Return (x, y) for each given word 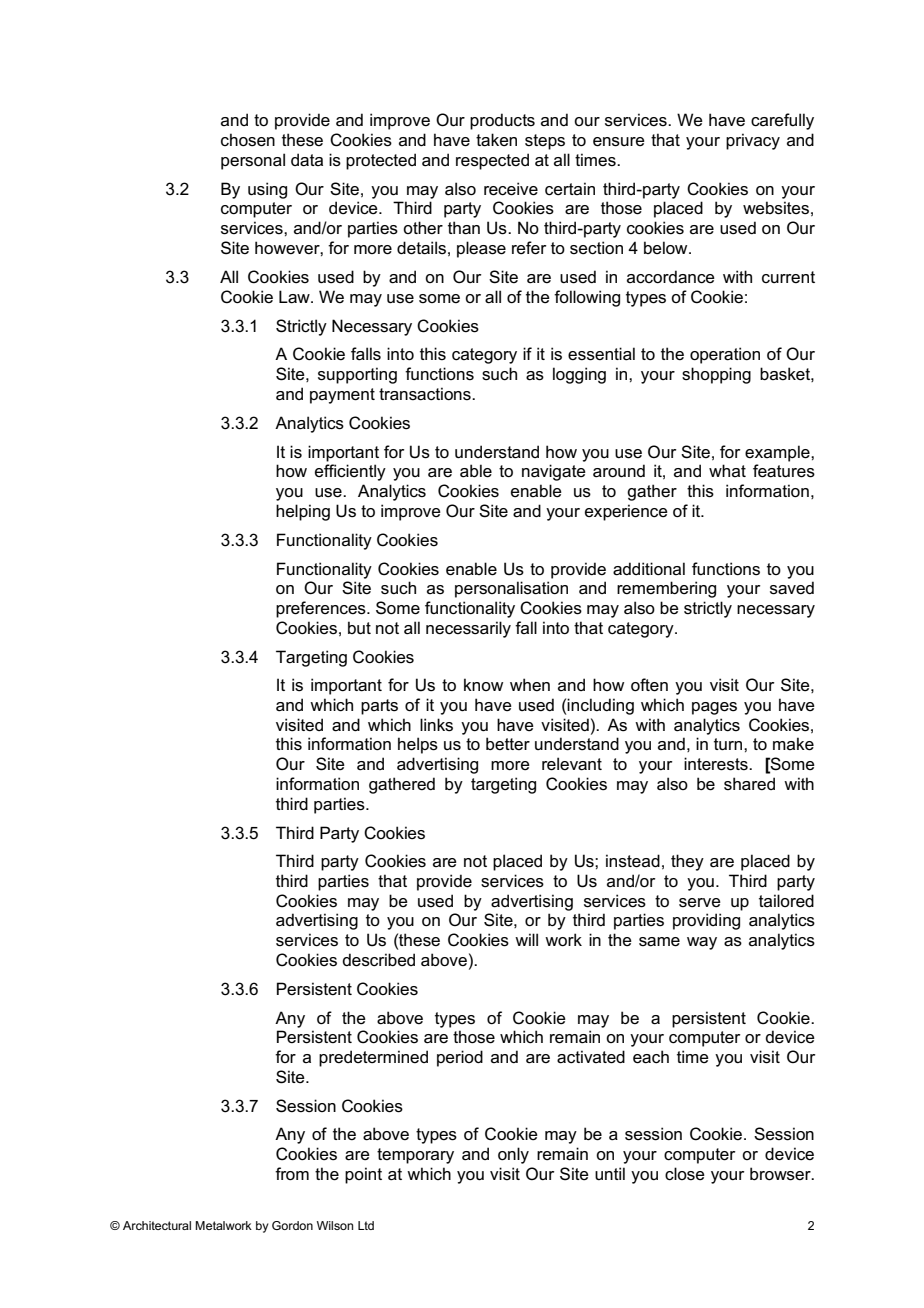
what (727, 470)
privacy (753, 141)
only (513, 1155)
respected (492, 161)
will (526, 939)
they (687, 862)
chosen (248, 140)
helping (303, 512)
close (685, 1174)
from (292, 1173)
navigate (554, 472)
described (378, 960)
